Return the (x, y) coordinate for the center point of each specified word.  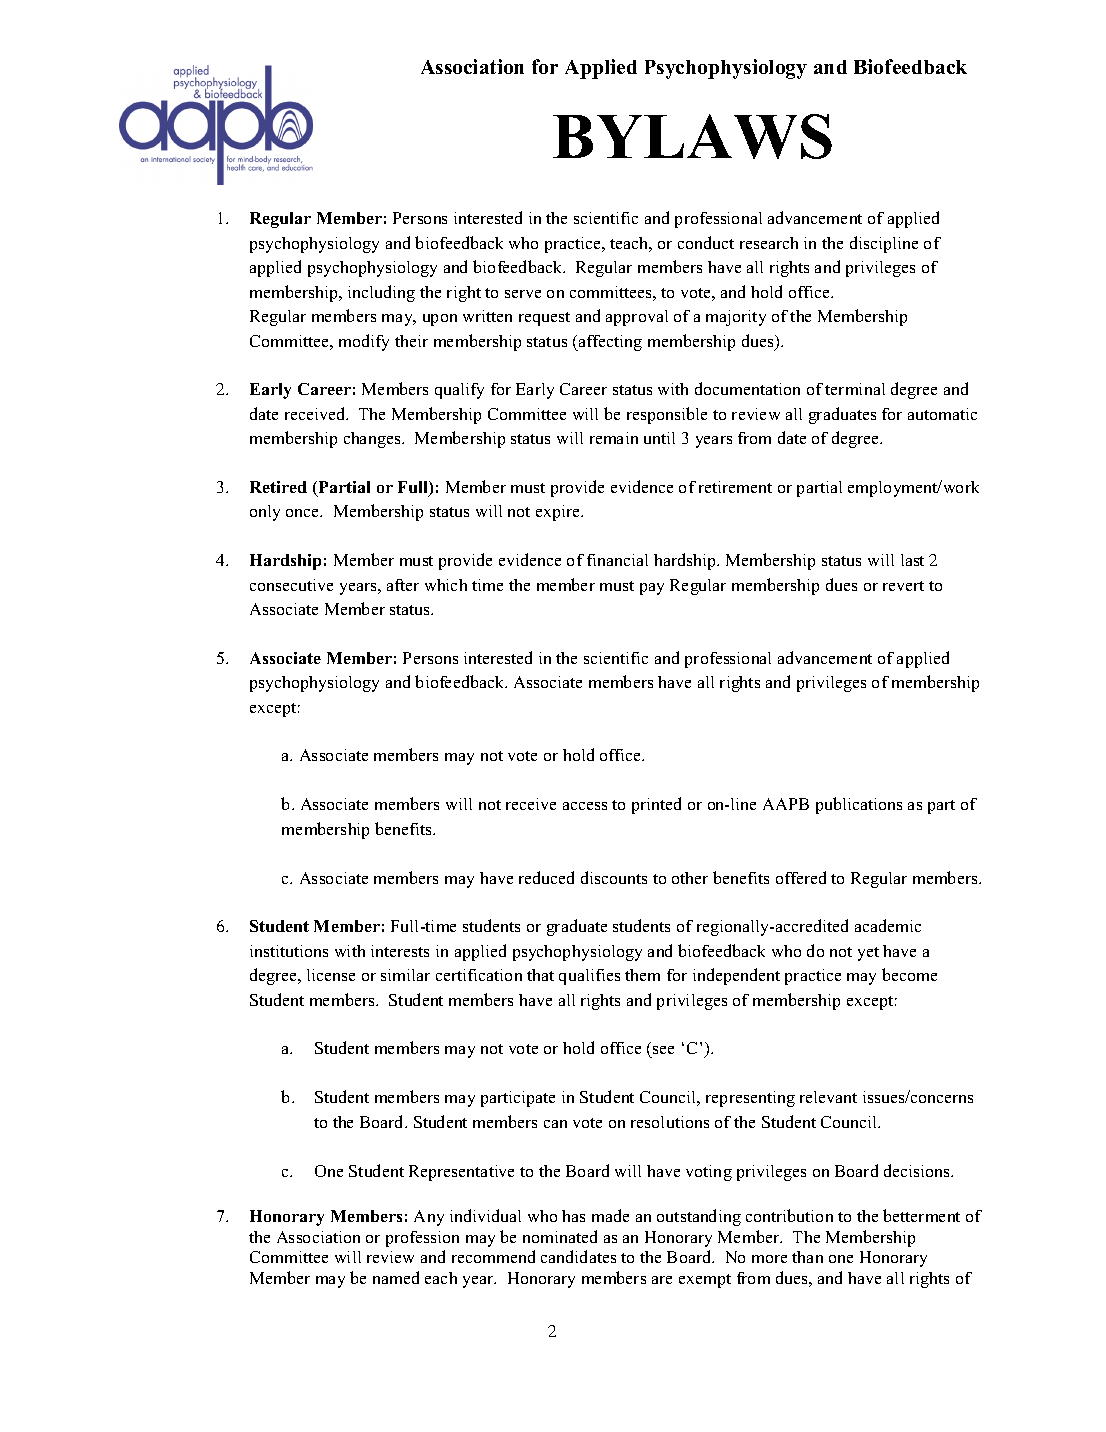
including (381, 293)
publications (859, 805)
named (396, 1277)
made (610, 1215)
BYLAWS (692, 136)
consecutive (291, 585)
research (769, 243)
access (585, 806)
